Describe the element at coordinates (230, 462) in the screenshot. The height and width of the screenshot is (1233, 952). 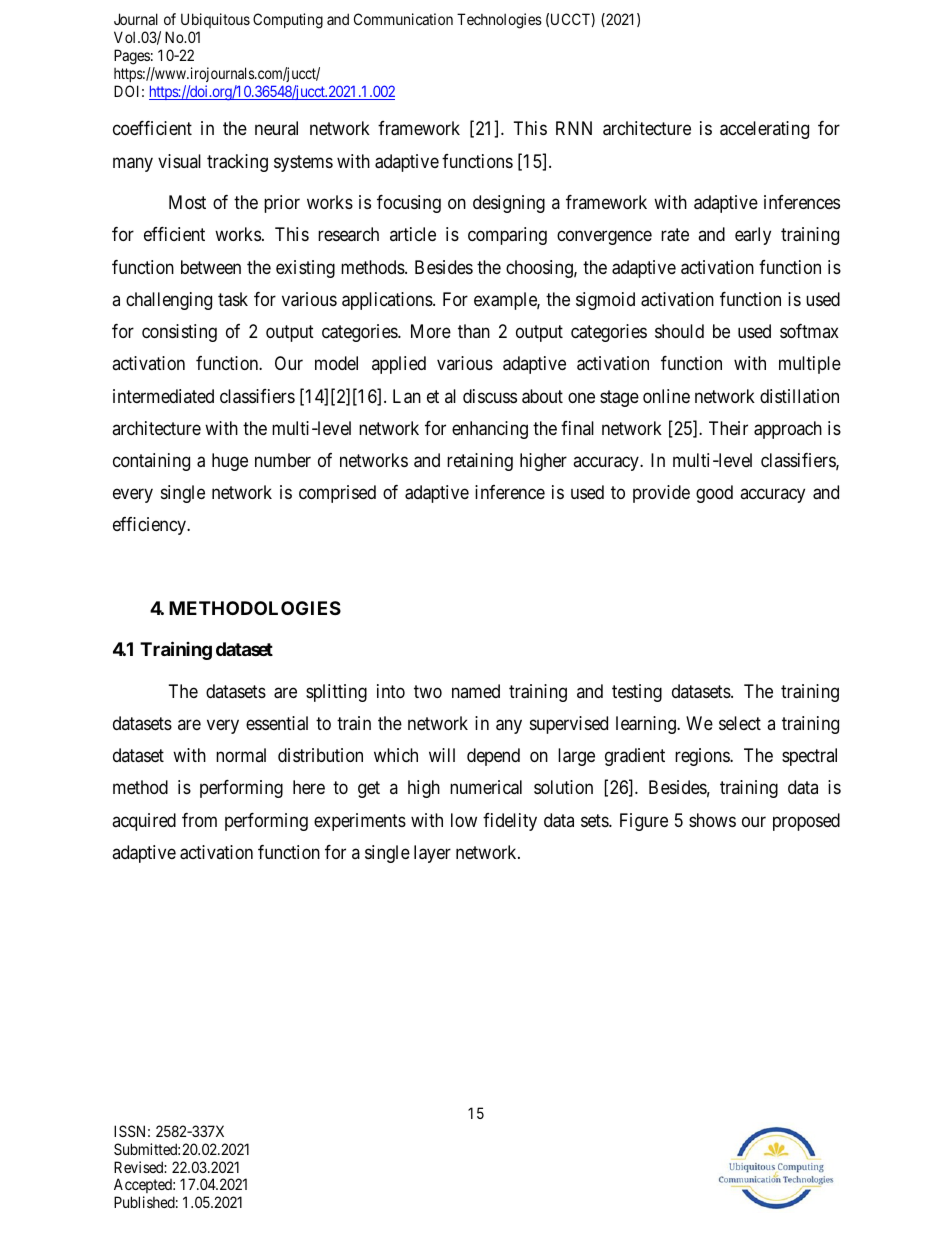
I see `huge` at that location.
